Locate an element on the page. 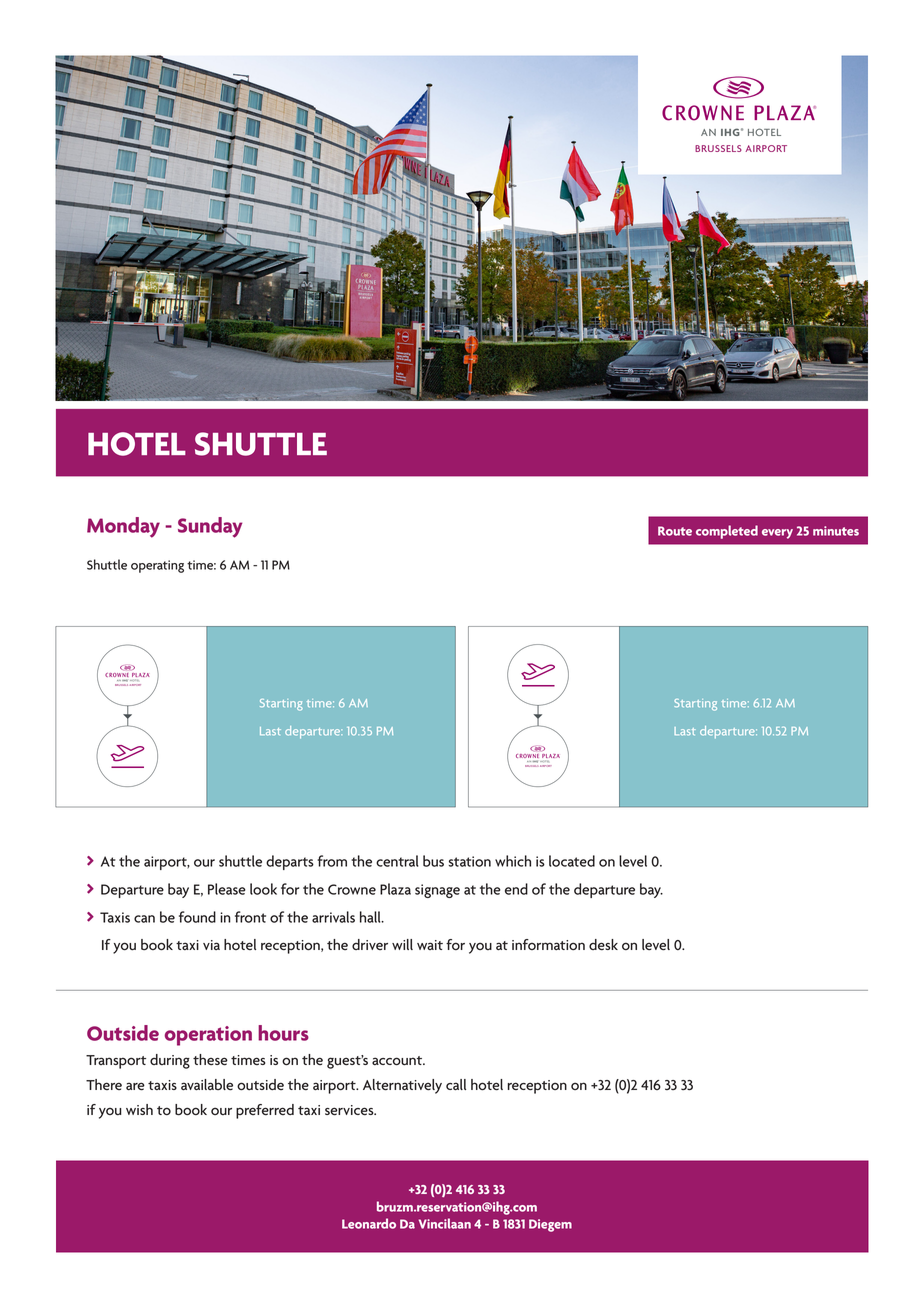 The width and height of the page is (924, 1308). via is located at coordinates (211, 945).
